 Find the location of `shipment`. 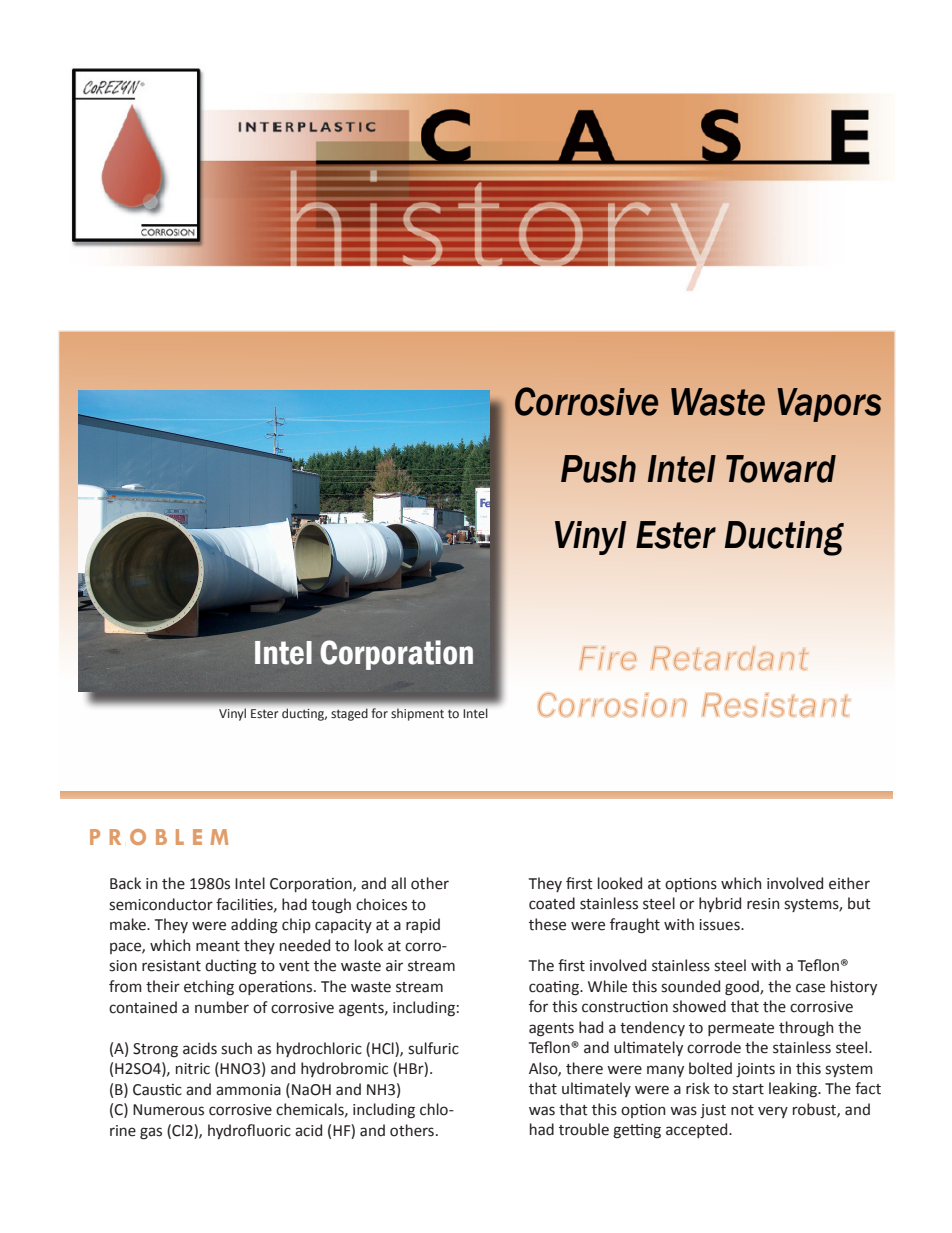

shipment is located at coordinates (417, 715).
